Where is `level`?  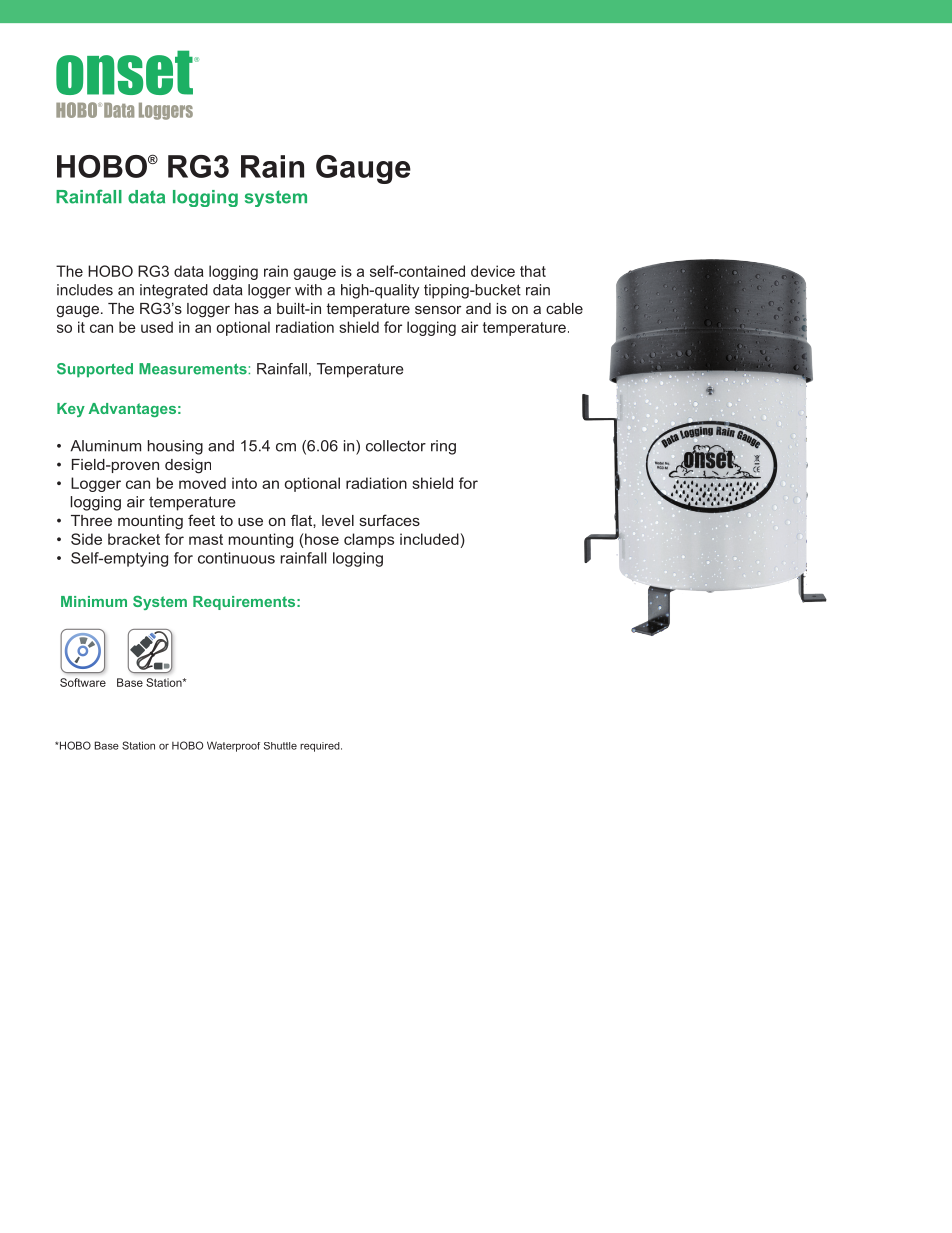 level is located at coordinates (338, 520).
